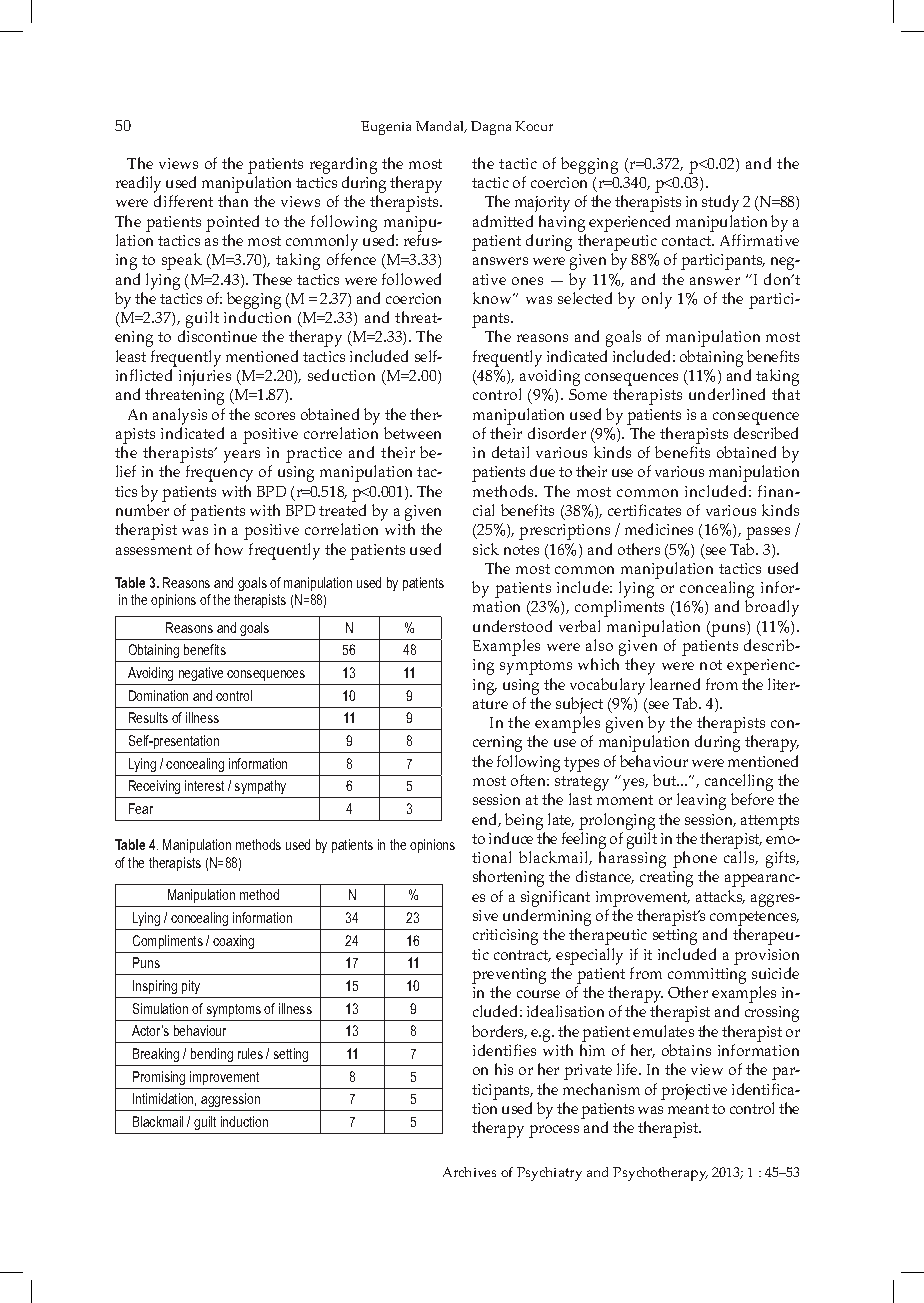 The width and height of the page is (924, 1303). Describe the element at coordinates (720, 203) in the page. I see `study` at that location.
